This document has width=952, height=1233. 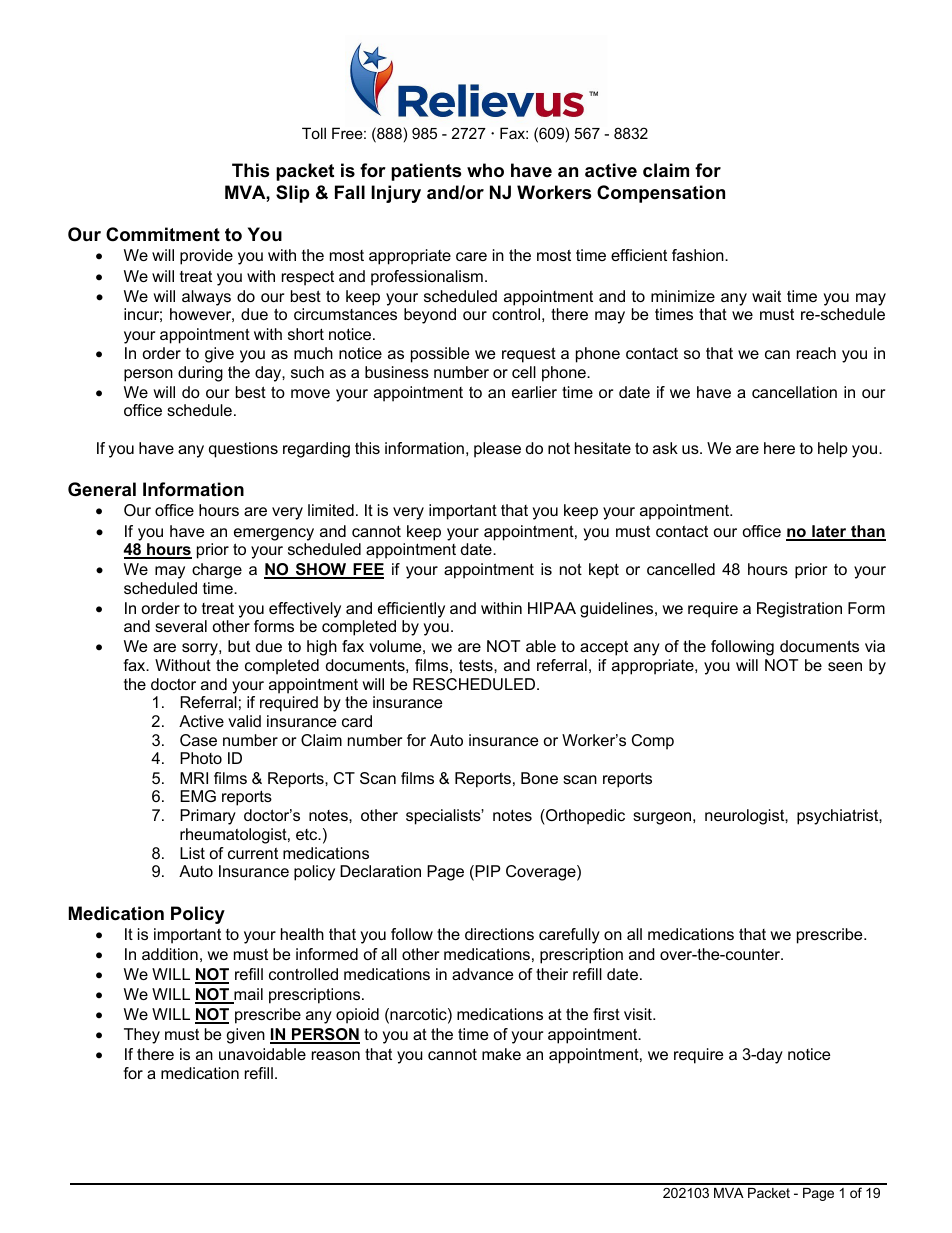 I want to click on Bone, so click(x=539, y=778).
